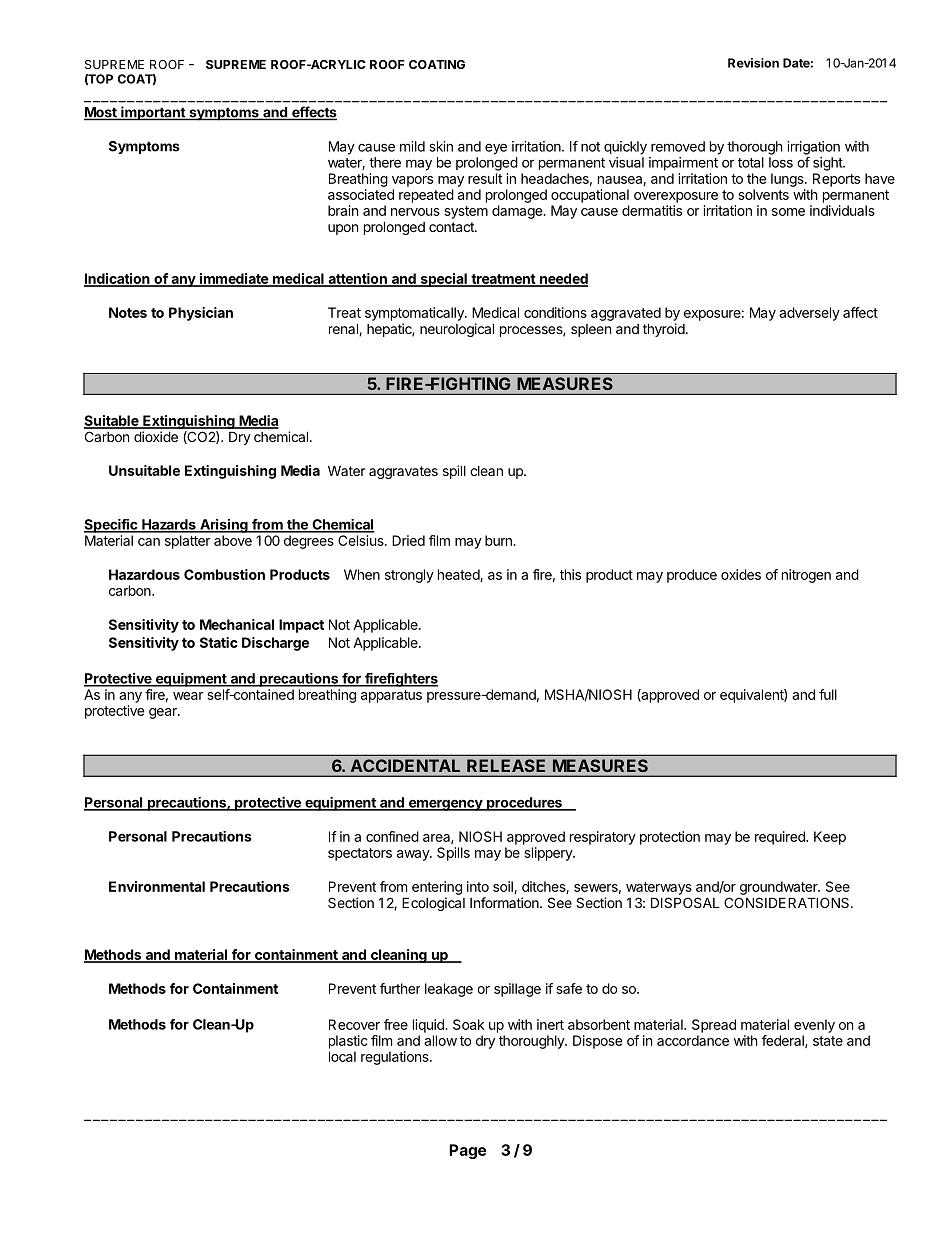 This screenshot has height=1233, width=952. What do you see at coordinates (753, 63) in the screenshot?
I see `Revision` at bounding box center [753, 63].
